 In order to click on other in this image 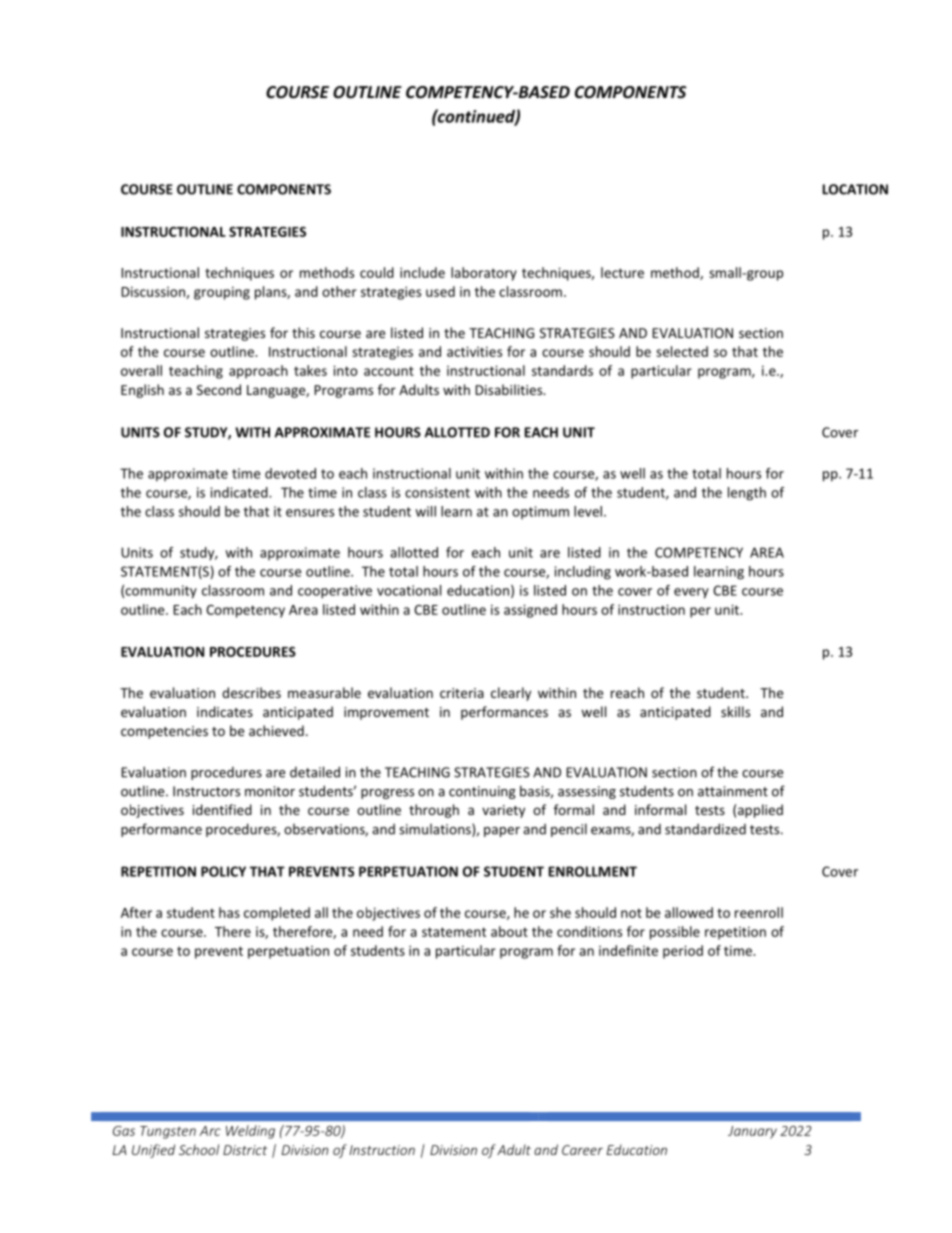, I will do `click(339, 291)`.
